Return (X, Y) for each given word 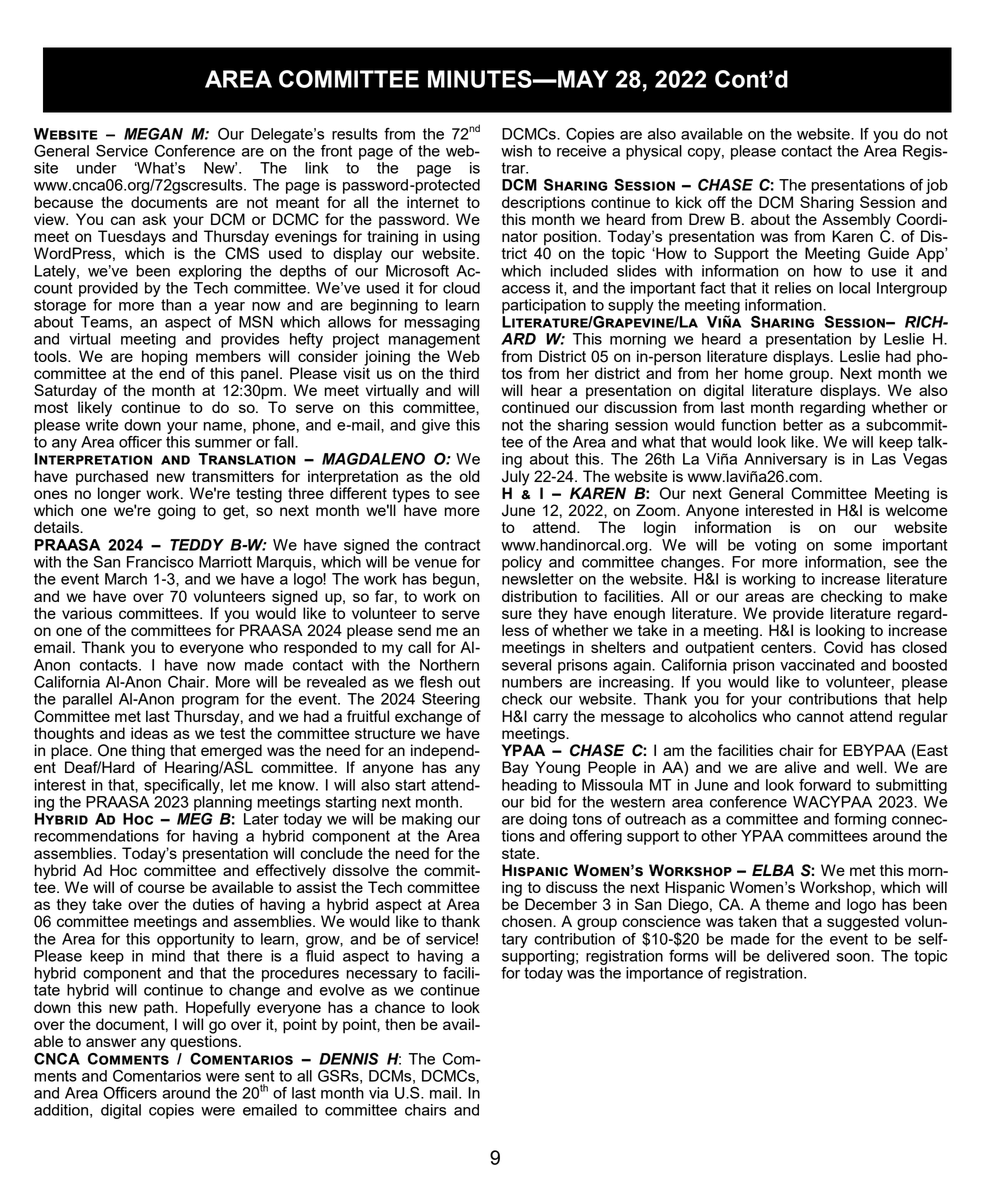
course (161, 888)
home (764, 373)
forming (860, 820)
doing (548, 820)
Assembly (856, 221)
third (464, 373)
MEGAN (153, 134)
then (400, 1024)
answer (111, 1042)
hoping (164, 359)
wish (516, 151)
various (87, 613)
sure (517, 614)
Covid (843, 646)
